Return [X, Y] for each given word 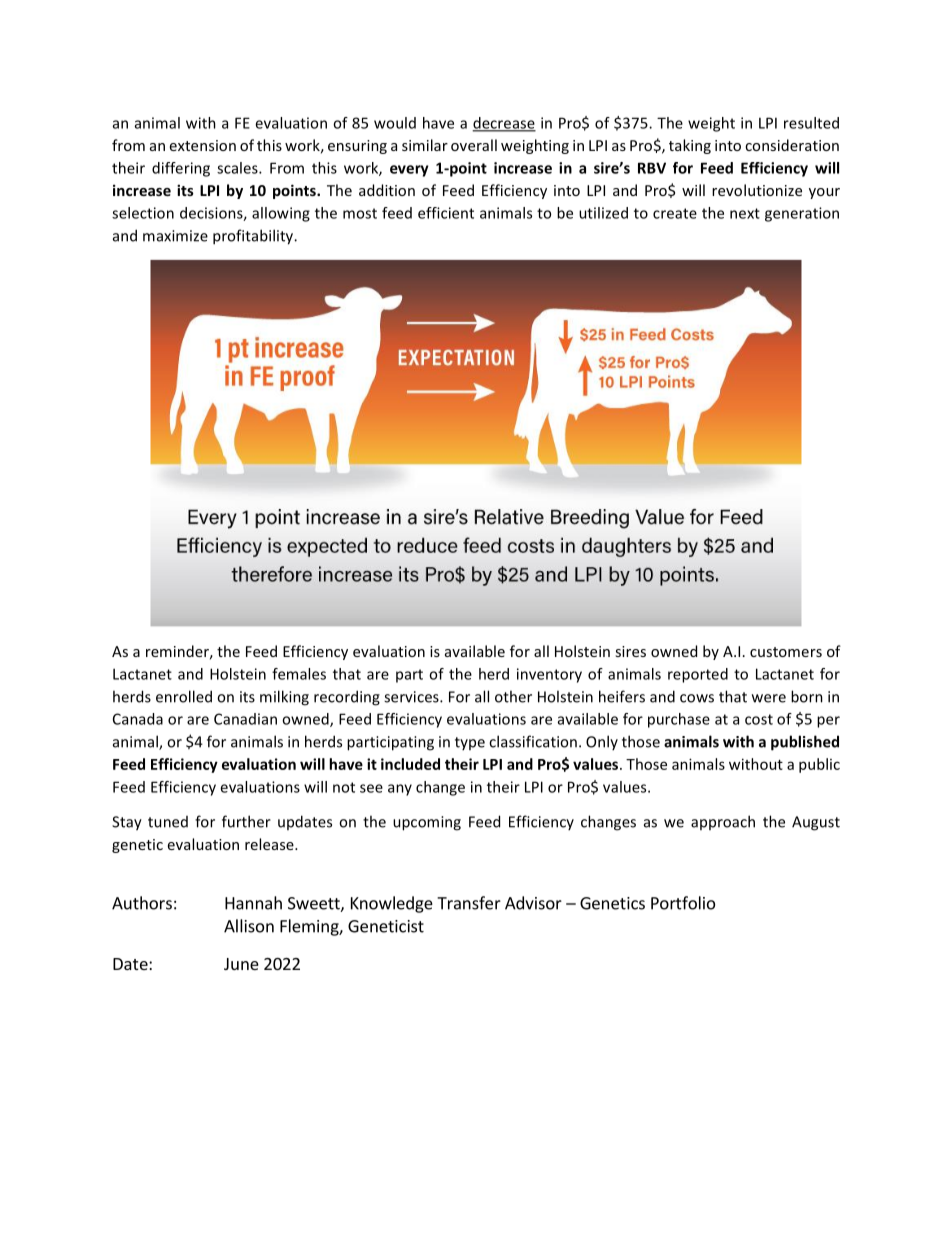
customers [786, 652]
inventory [549, 675]
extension [203, 145]
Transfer [469, 903]
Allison [249, 926]
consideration [792, 145]
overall [474, 145]
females [299, 674]
